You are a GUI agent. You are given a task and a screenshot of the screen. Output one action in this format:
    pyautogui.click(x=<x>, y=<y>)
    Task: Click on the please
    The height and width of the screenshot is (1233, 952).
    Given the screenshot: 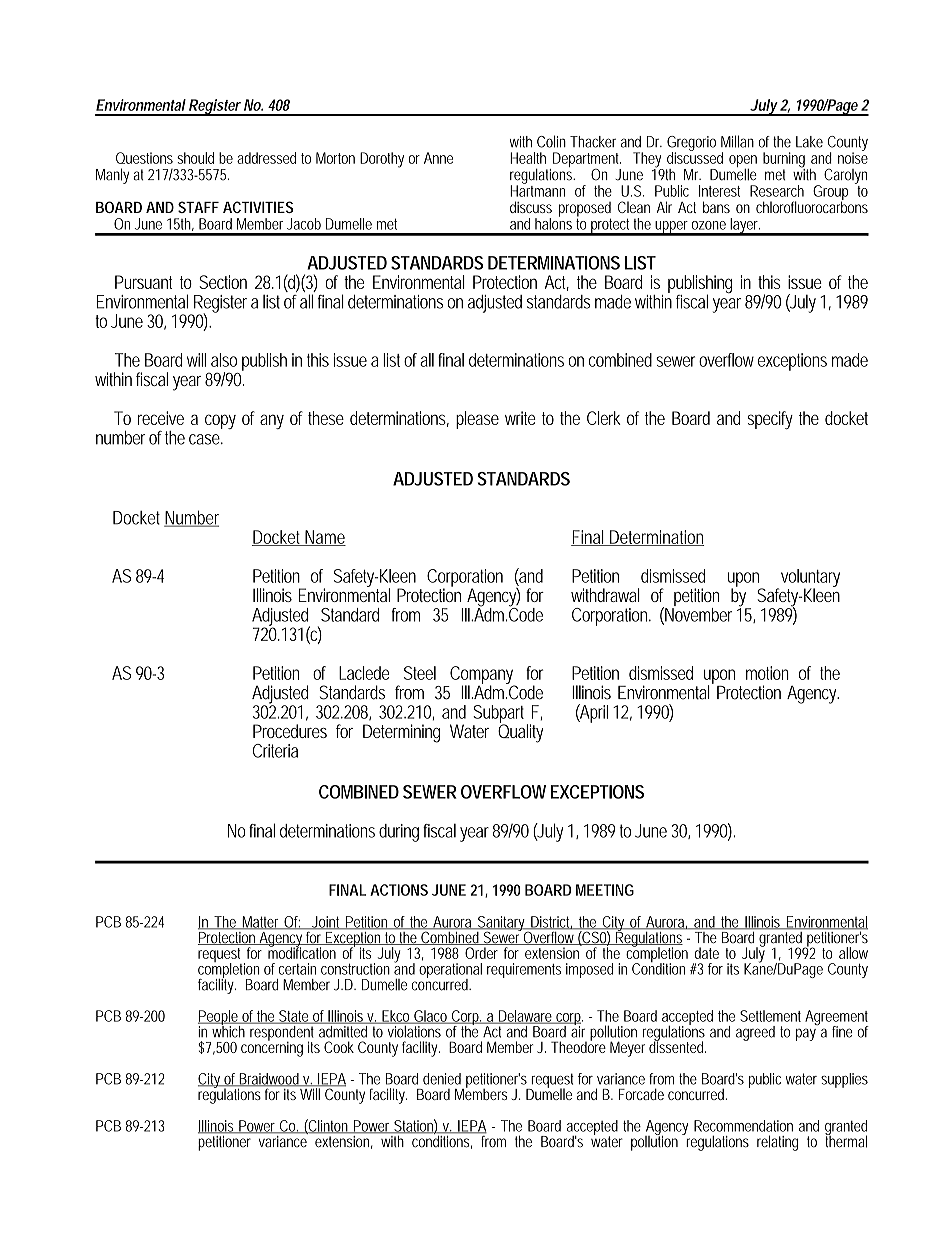 What is the action you would take?
    pyautogui.click(x=477, y=420)
